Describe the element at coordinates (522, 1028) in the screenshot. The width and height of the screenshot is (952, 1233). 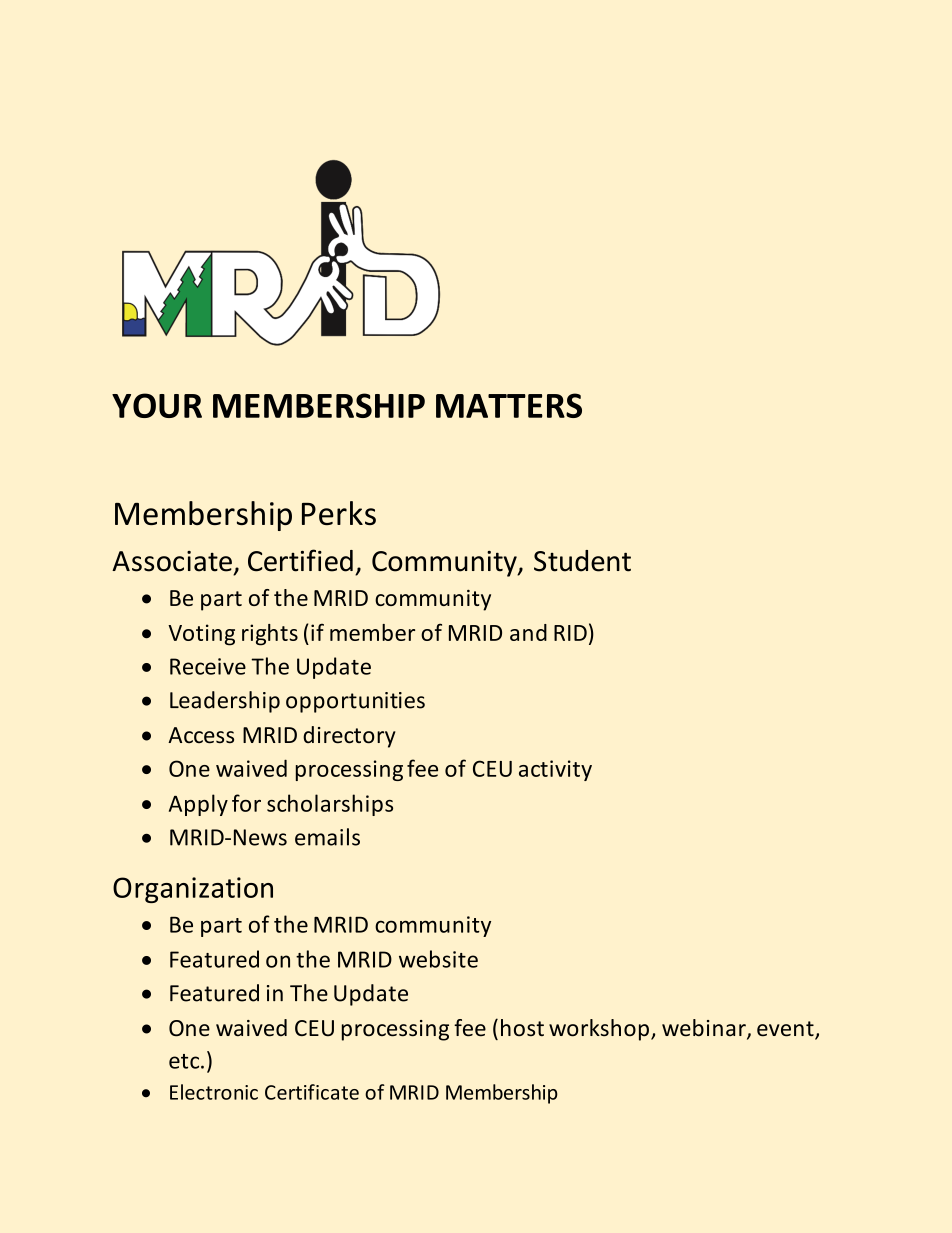
I see `host` at that location.
